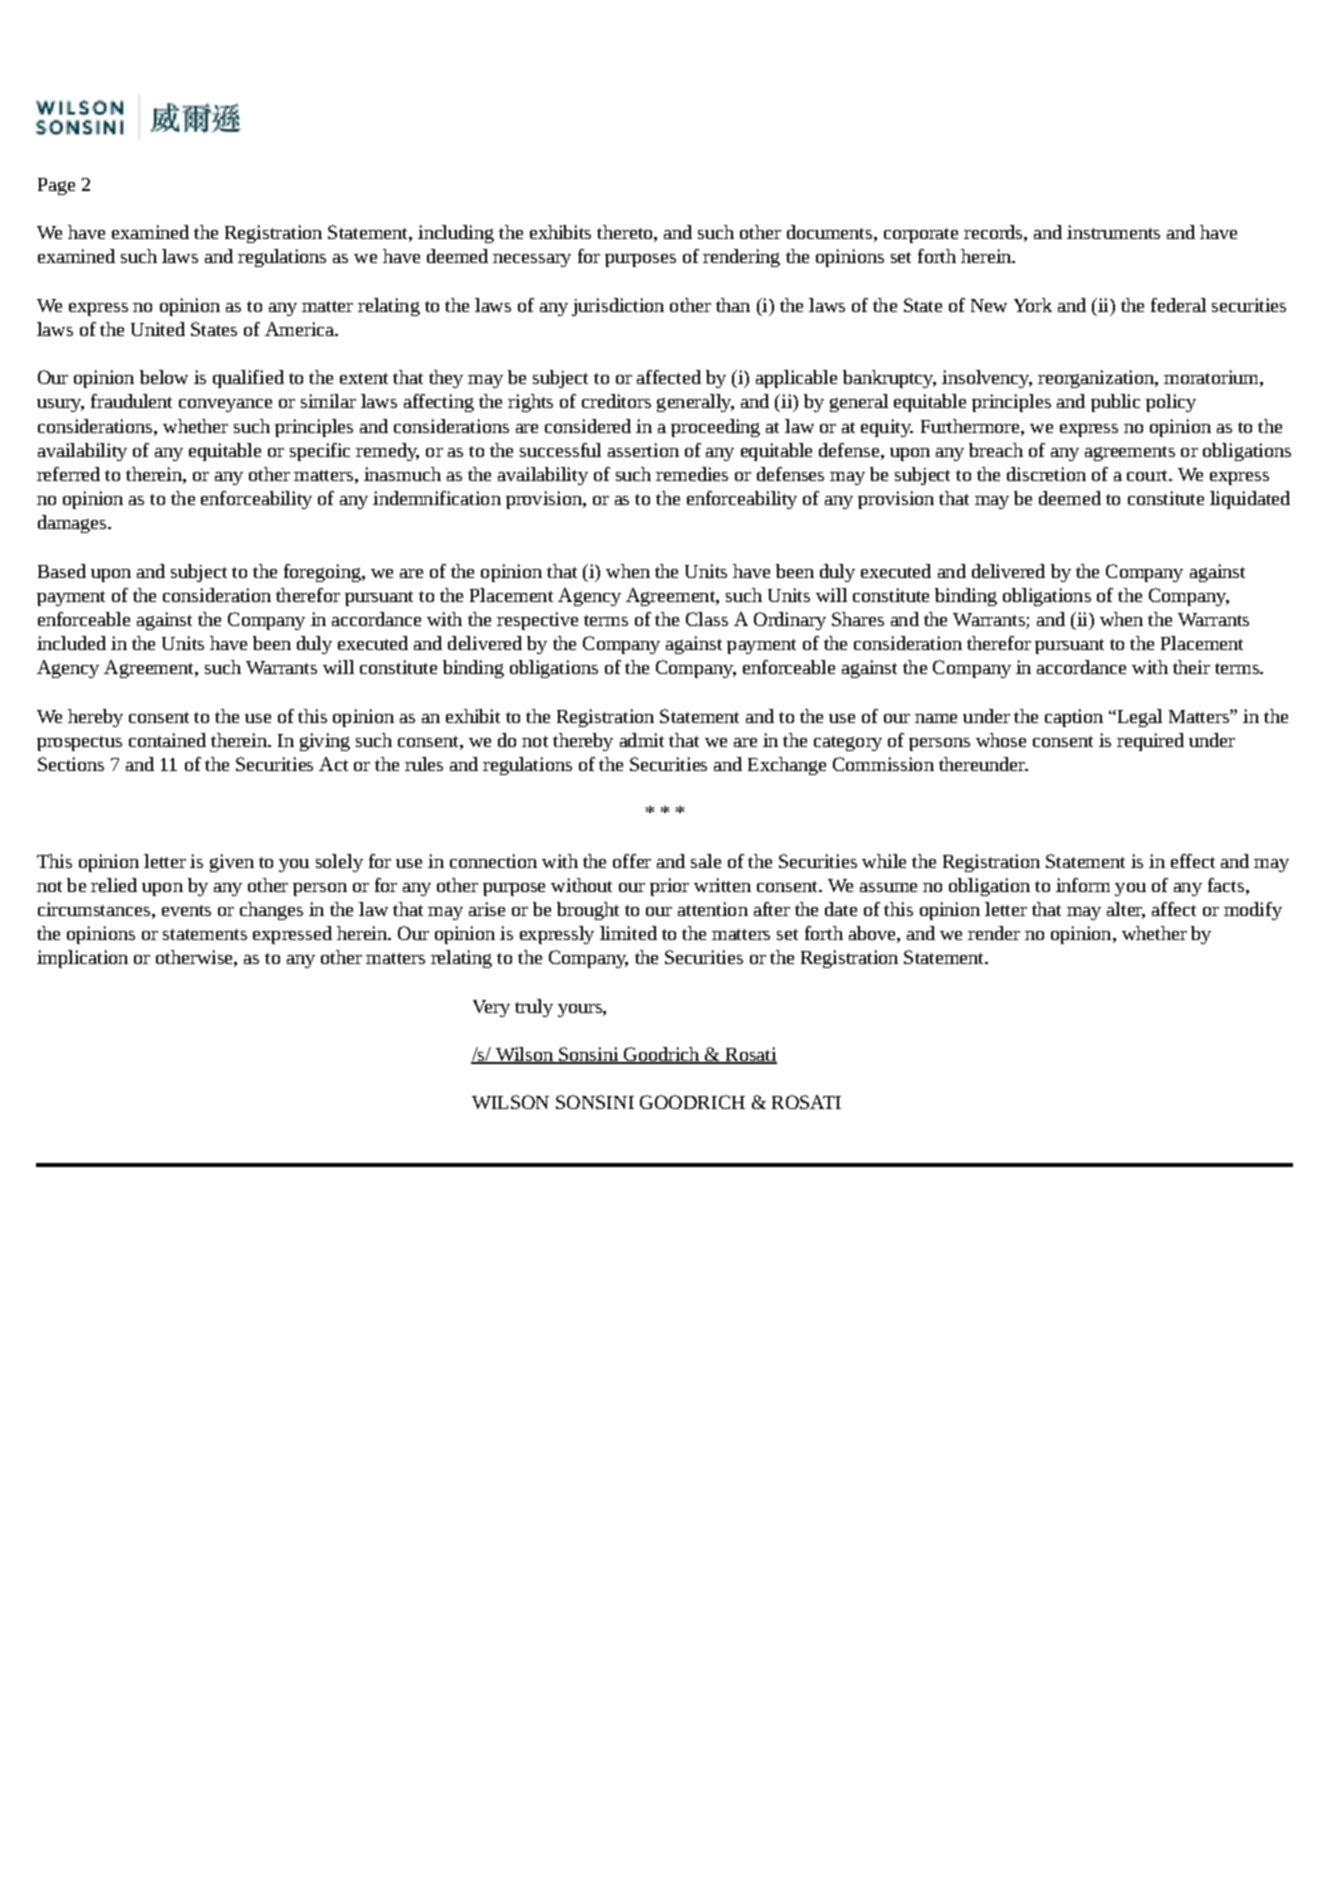 This screenshot has width=1331, height=1884. I want to click on necessary, so click(532, 260).
